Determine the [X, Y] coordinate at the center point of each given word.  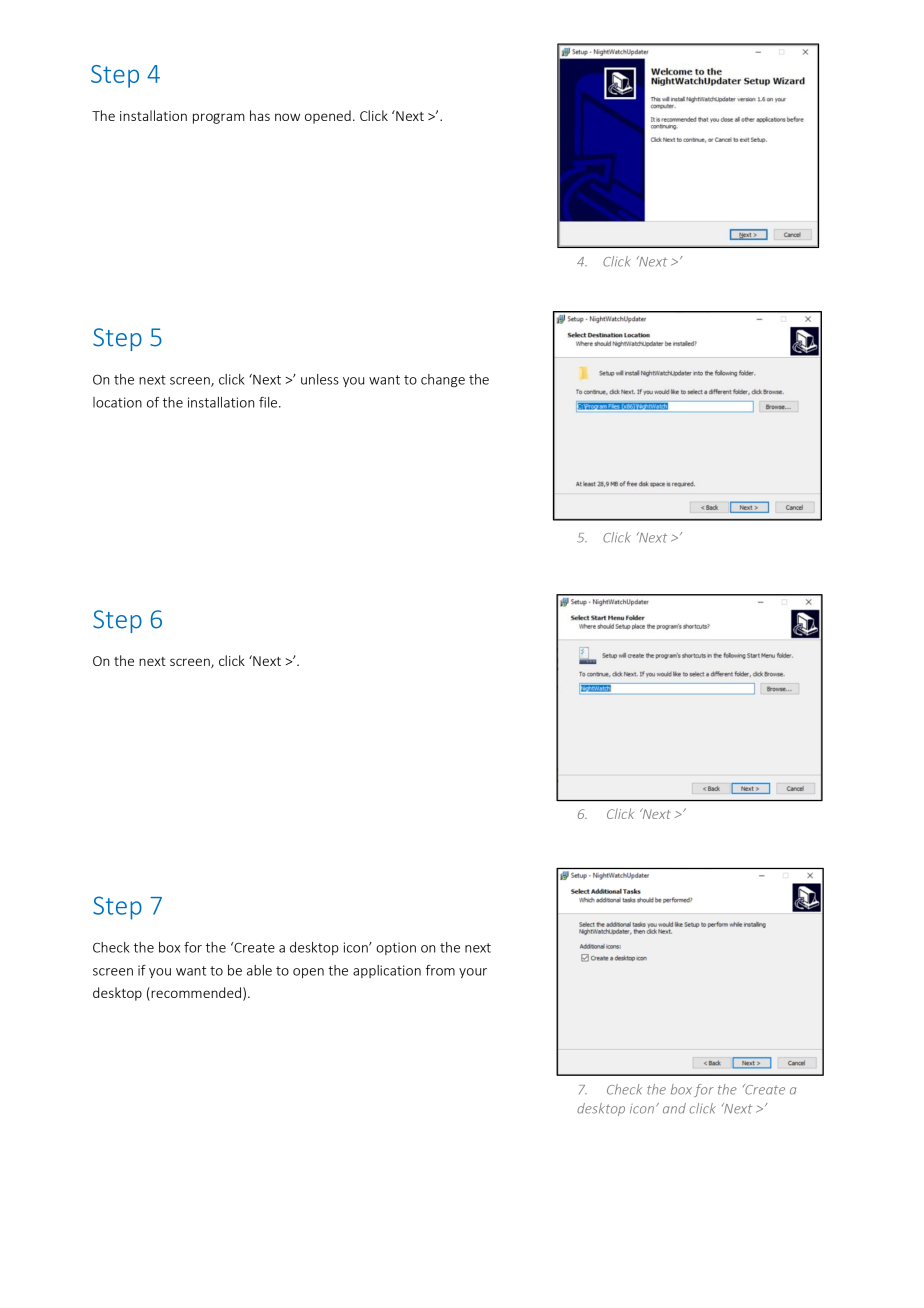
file [269, 402]
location [117, 402]
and [674, 1108]
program [219, 118]
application [387, 971]
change [443, 380]
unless [320, 379]
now [287, 117]
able [259, 970]
